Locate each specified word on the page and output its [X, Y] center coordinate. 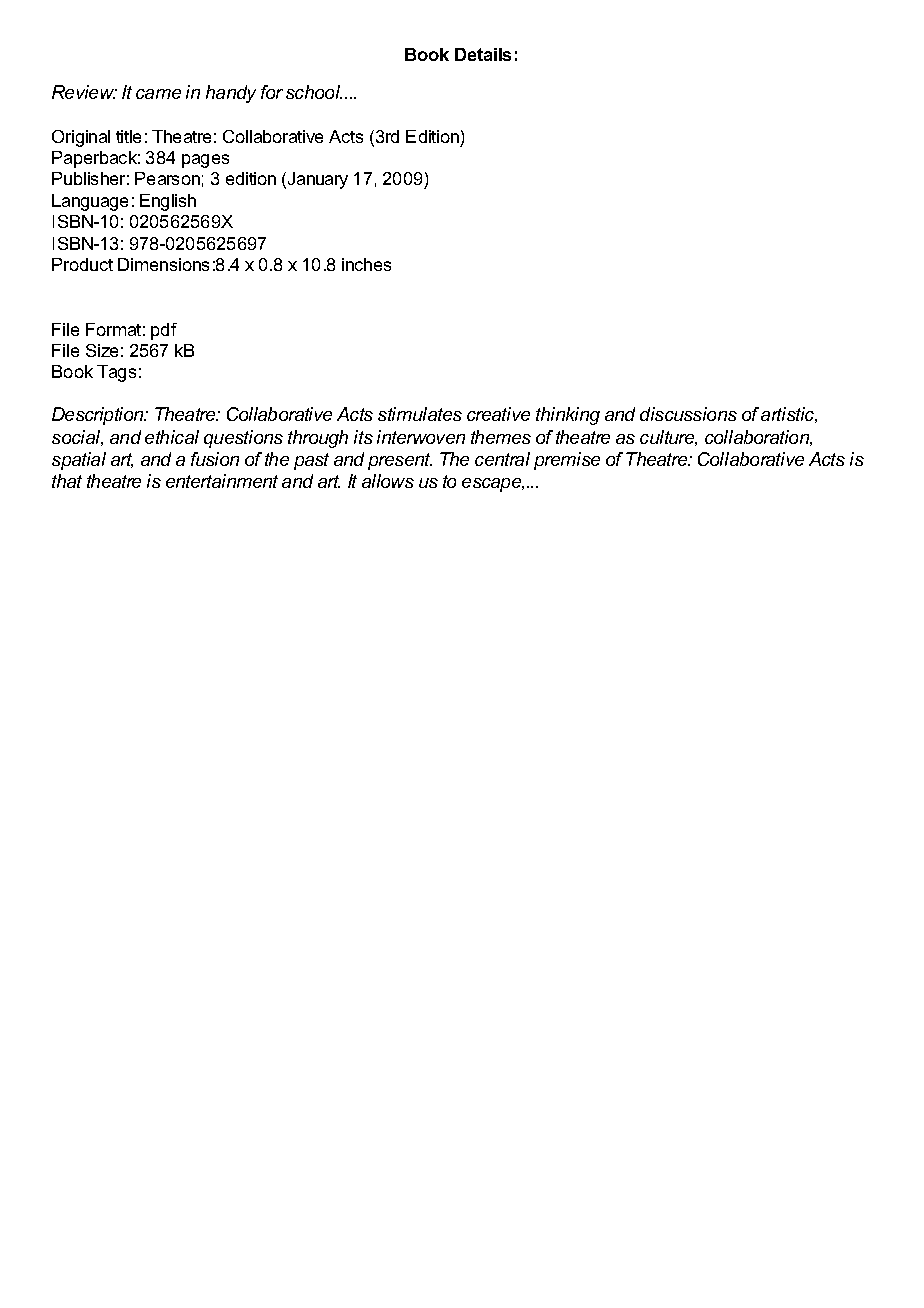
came [158, 94]
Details [483, 54]
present [400, 461]
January [318, 180]
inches [366, 264]
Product [82, 264]
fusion [215, 459]
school [314, 92]
